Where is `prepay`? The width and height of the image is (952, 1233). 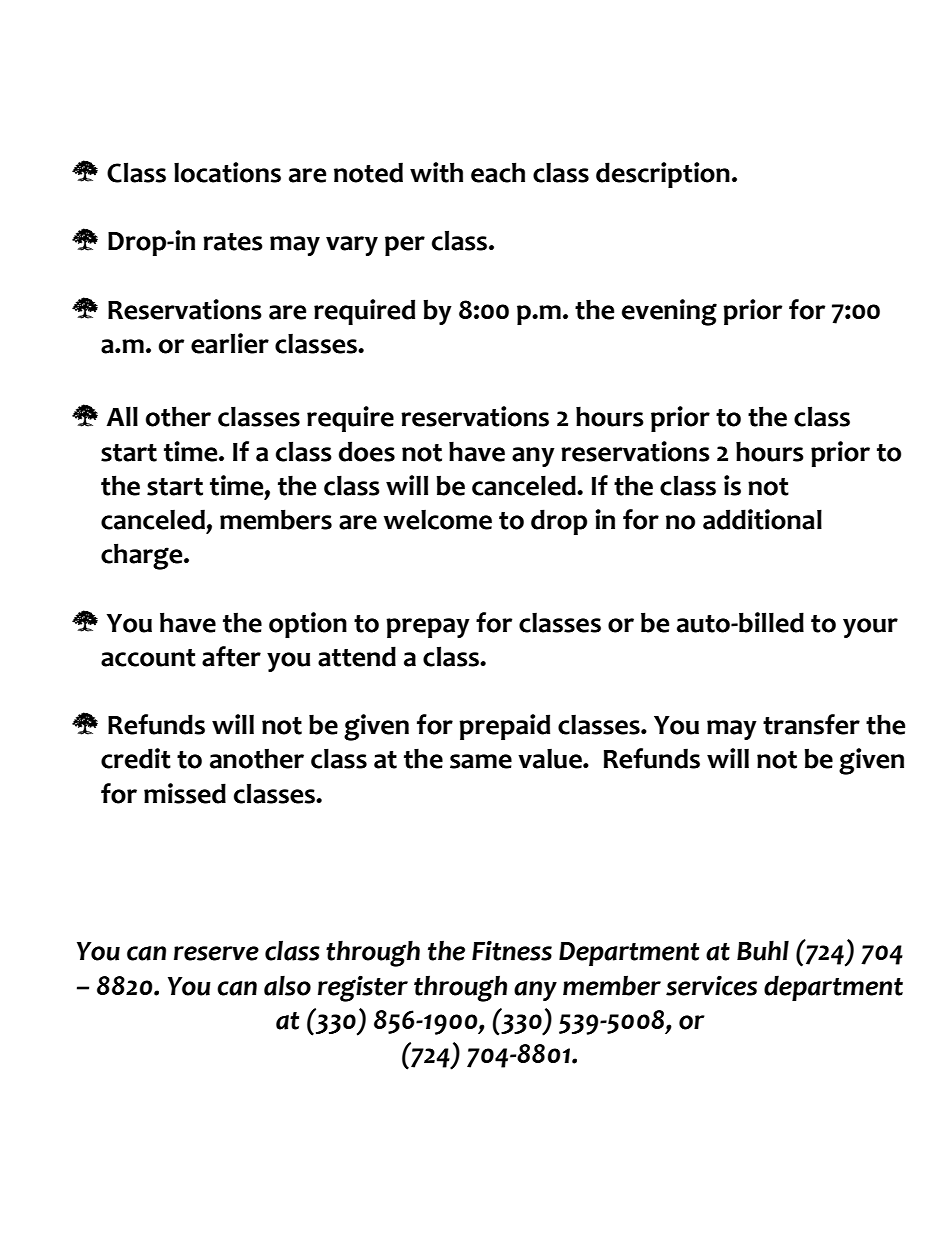
prepay is located at coordinates (428, 628).
